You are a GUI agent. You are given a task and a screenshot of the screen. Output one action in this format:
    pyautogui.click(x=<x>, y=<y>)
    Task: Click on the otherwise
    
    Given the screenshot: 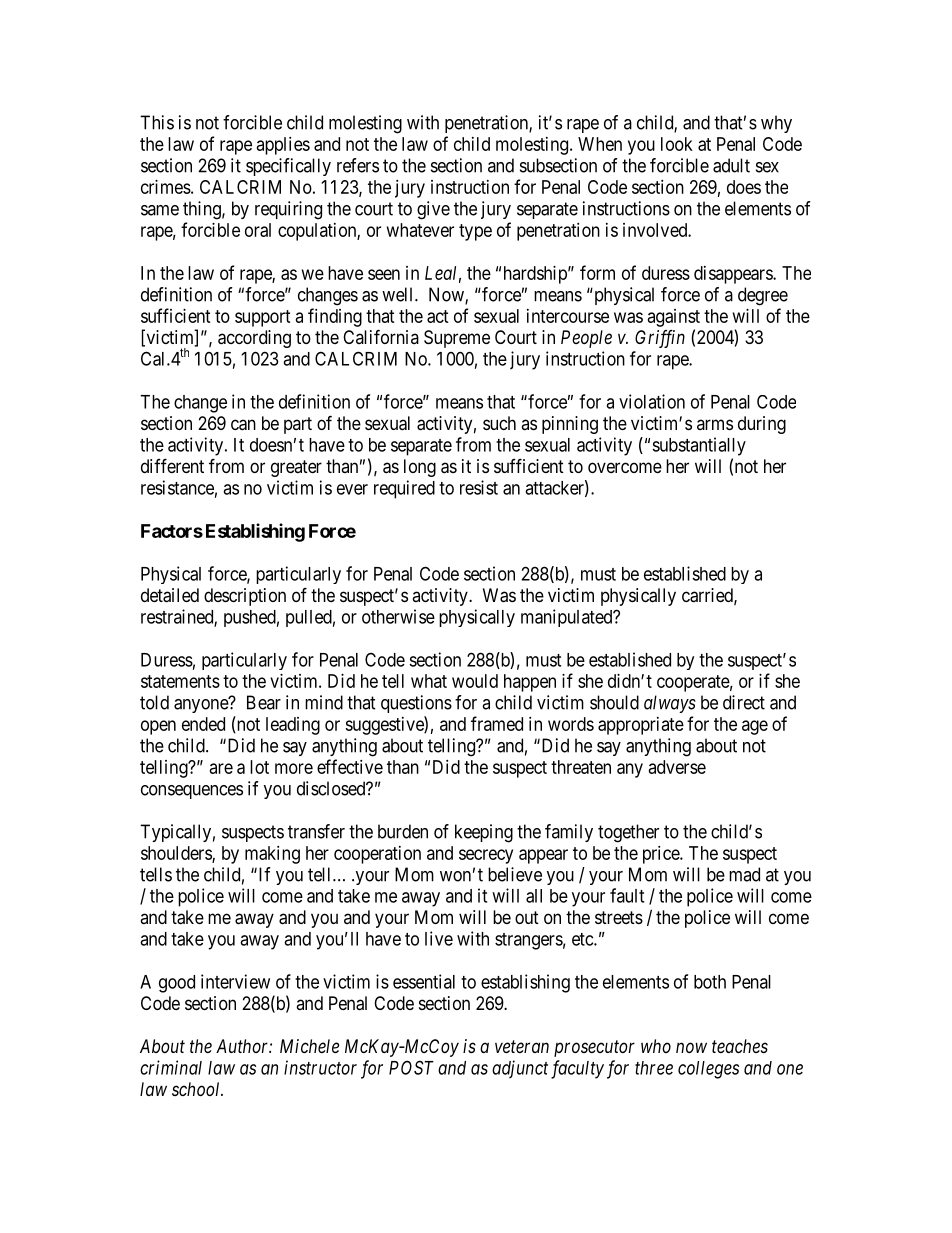 What is the action you would take?
    pyautogui.click(x=398, y=616)
